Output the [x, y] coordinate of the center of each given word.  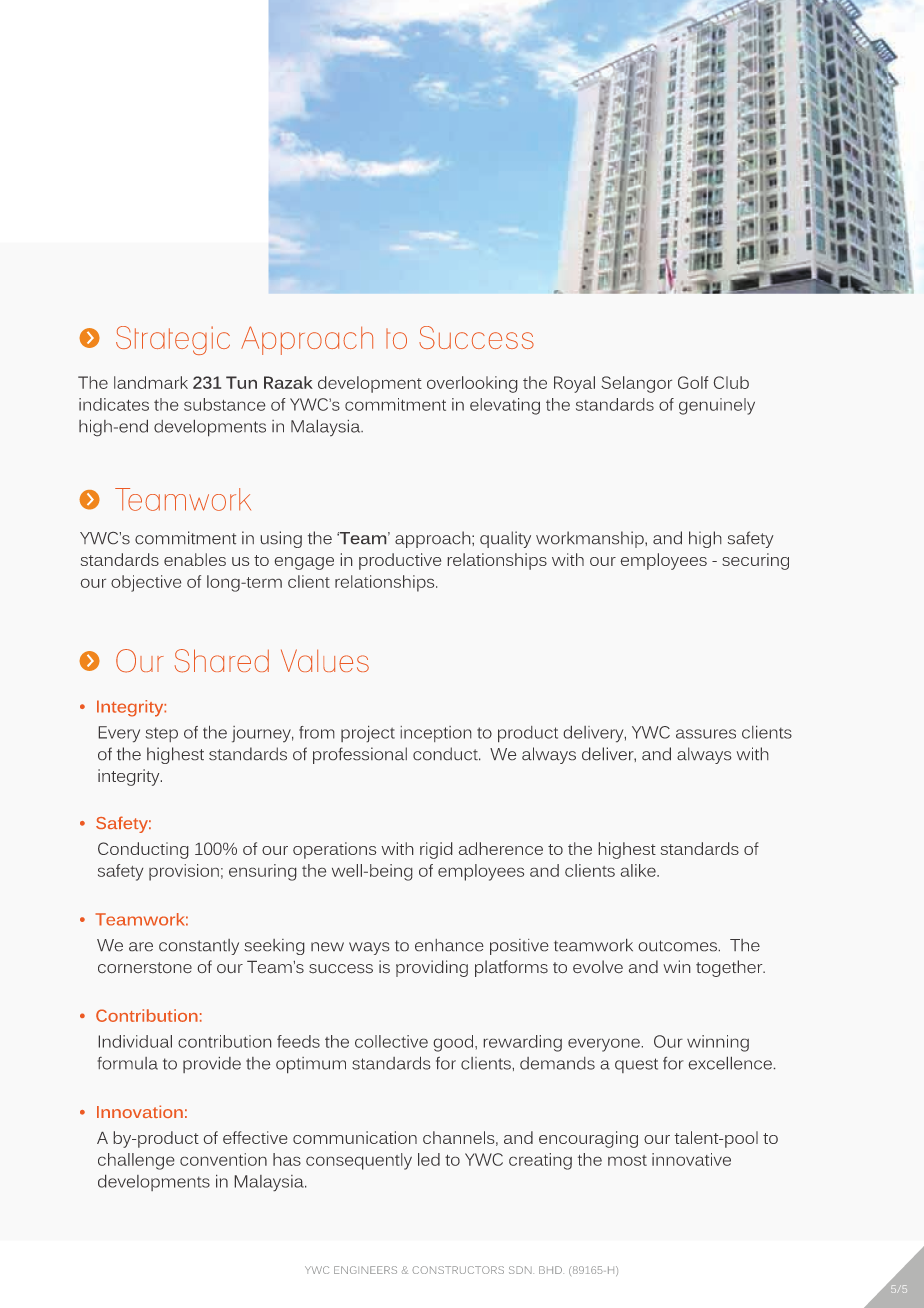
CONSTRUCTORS [458, 1270]
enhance [449, 945]
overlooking [472, 384]
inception [436, 734]
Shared [222, 661]
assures [706, 734]
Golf [693, 382]
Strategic [173, 340]
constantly [199, 947]
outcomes [678, 946]
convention [223, 1159]
